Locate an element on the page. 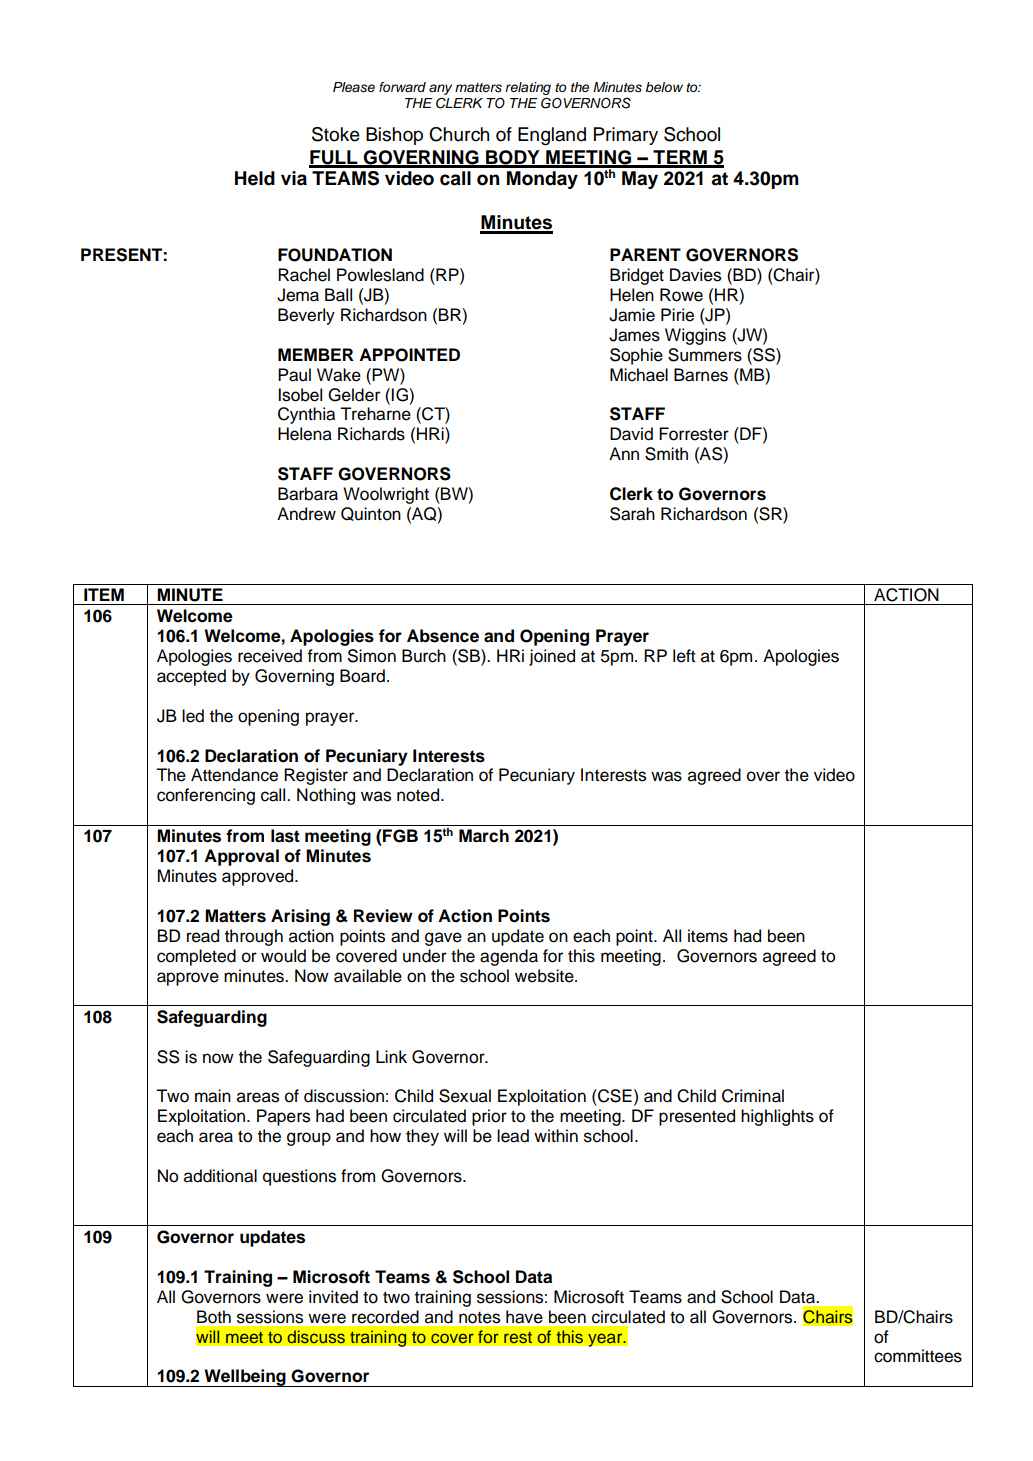  Criminal is located at coordinates (753, 1096).
